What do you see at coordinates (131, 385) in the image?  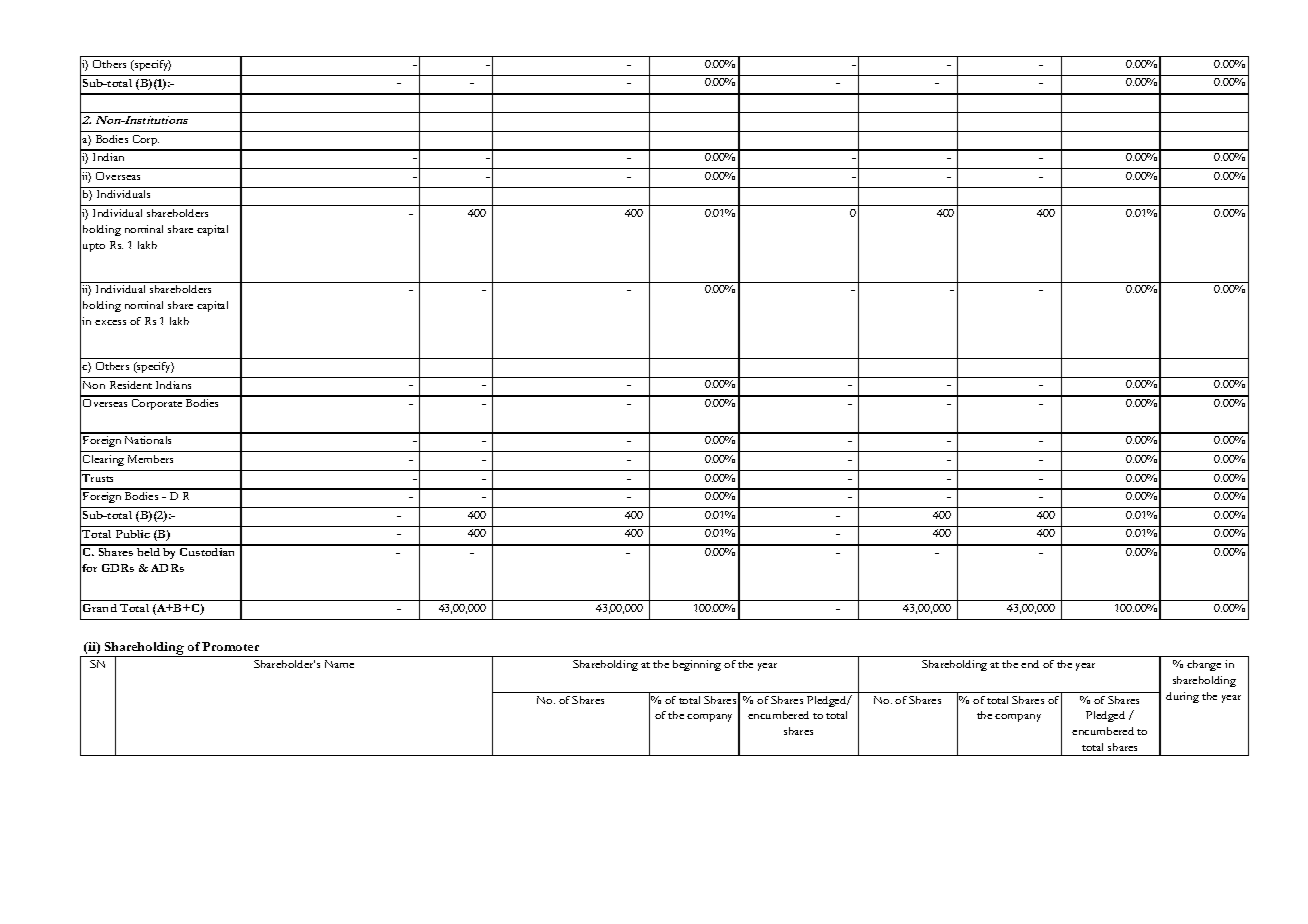 I see `Resident` at bounding box center [131, 385].
